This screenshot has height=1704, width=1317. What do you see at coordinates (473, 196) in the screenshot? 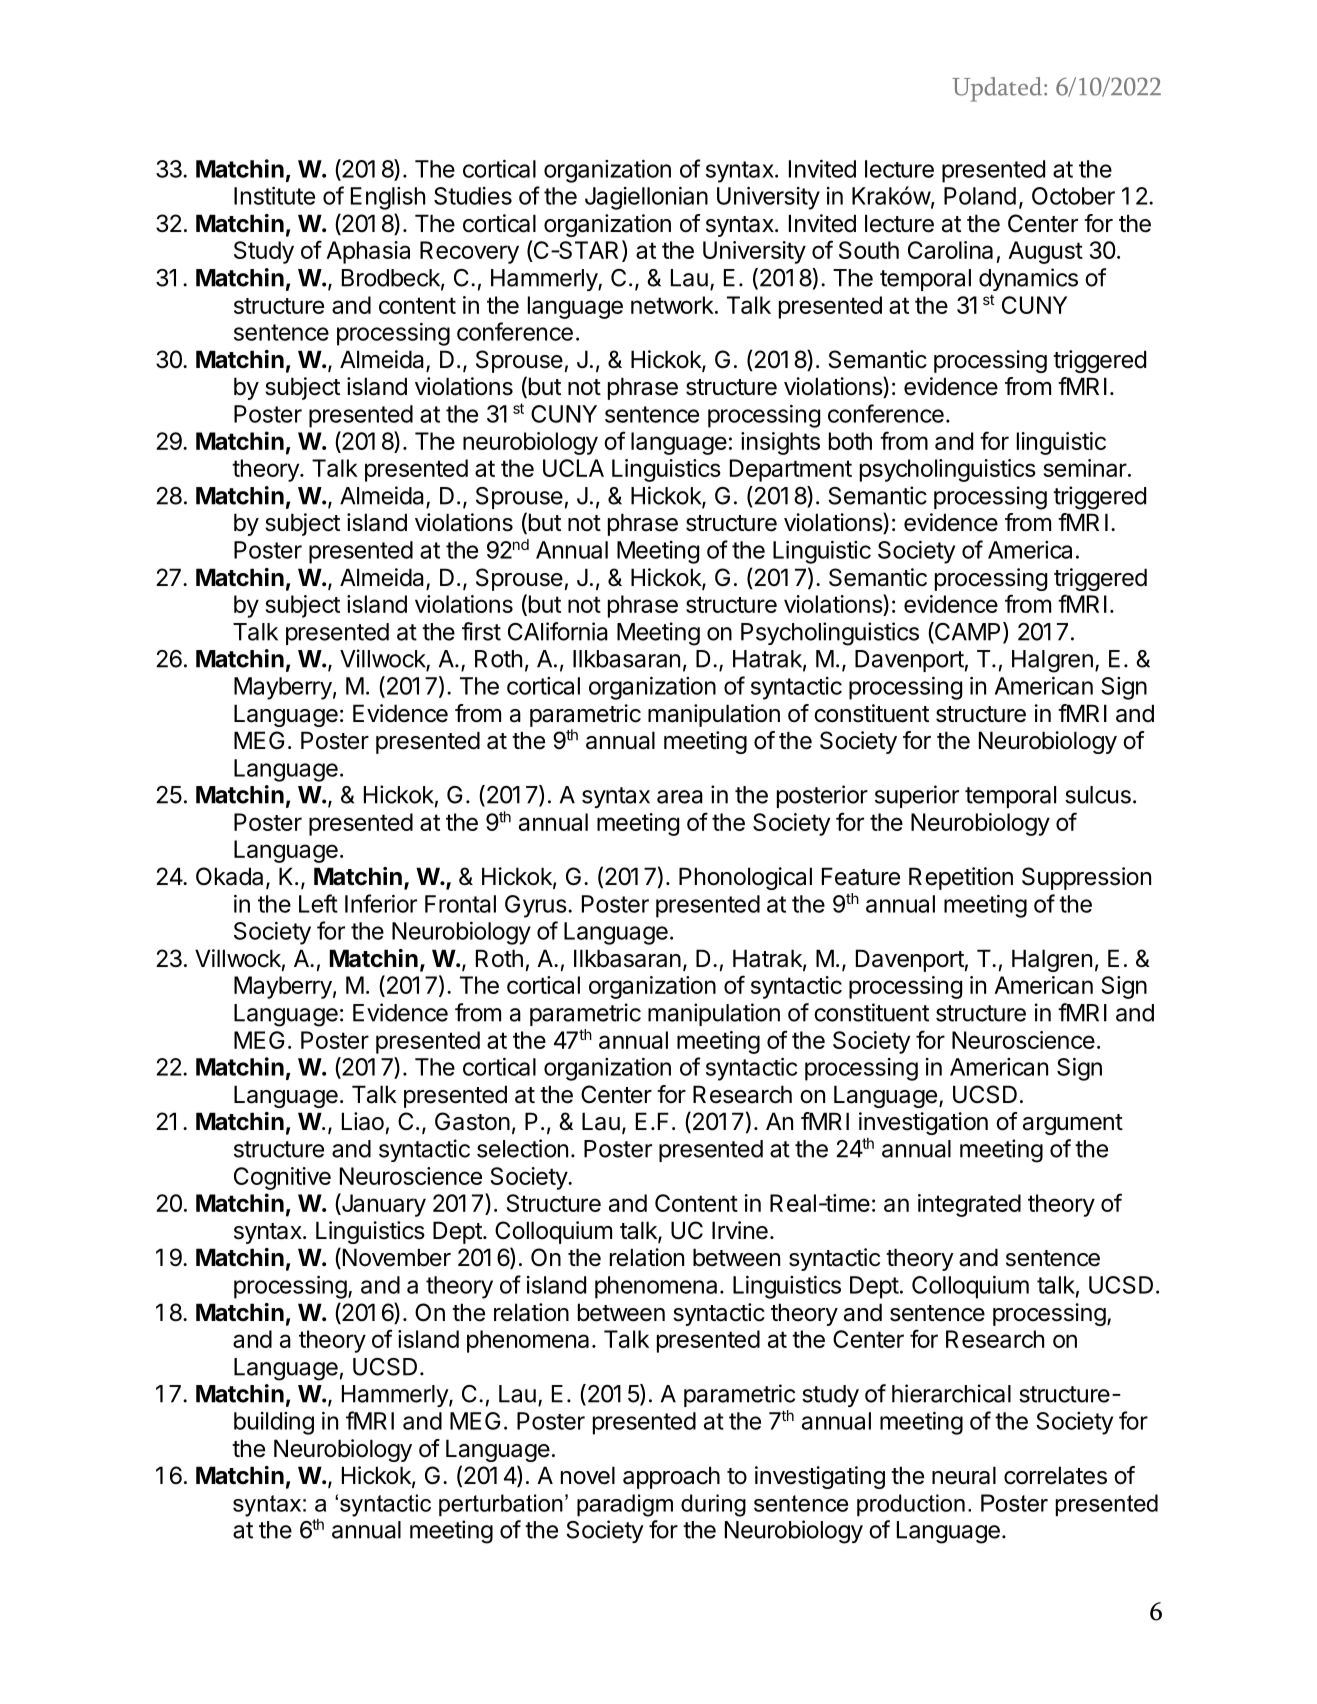
I see `Studies` at bounding box center [473, 196].
